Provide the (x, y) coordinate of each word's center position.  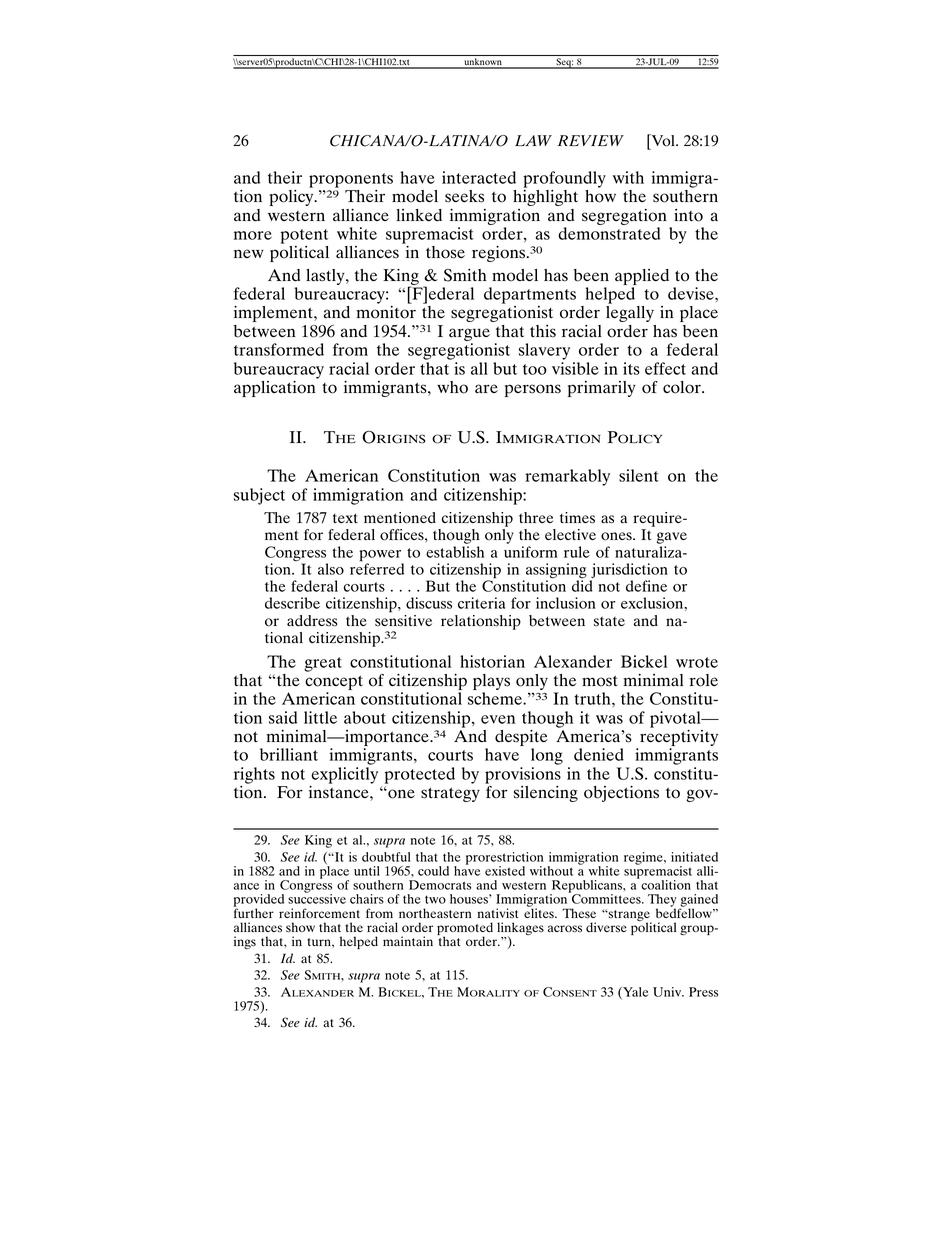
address (312, 621)
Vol (663, 140)
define (646, 586)
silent (639, 475)
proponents (351, 180)
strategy (450, 794)
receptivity (679, 739)
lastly (326, 277)
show (300, 927)
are (486, 389)
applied (642, 278)
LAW (533, 140)
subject (259, 496)
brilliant (289, 754)
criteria (481, 603)
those (445, 252)
